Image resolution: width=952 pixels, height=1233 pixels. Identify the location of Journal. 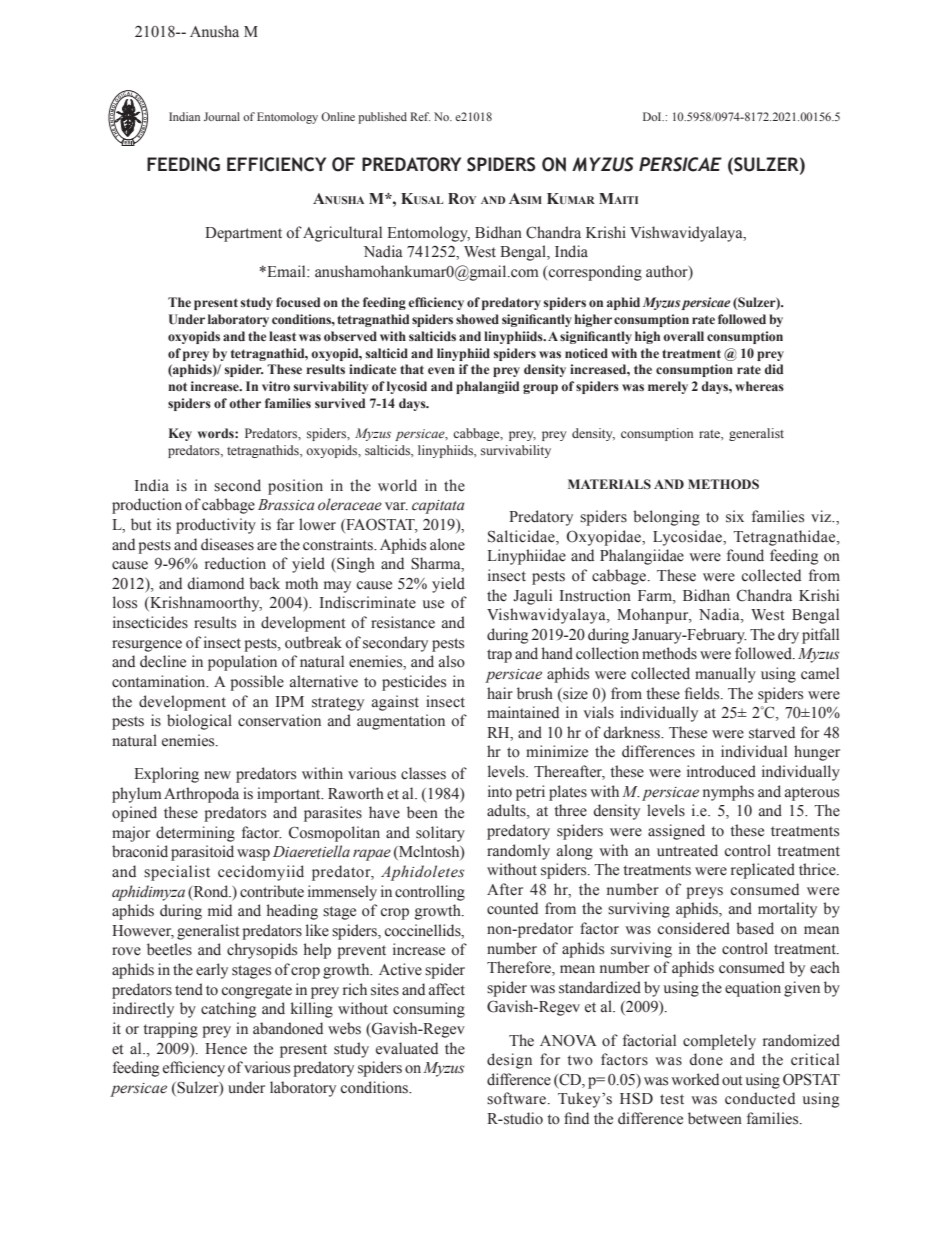
(222, 116).
